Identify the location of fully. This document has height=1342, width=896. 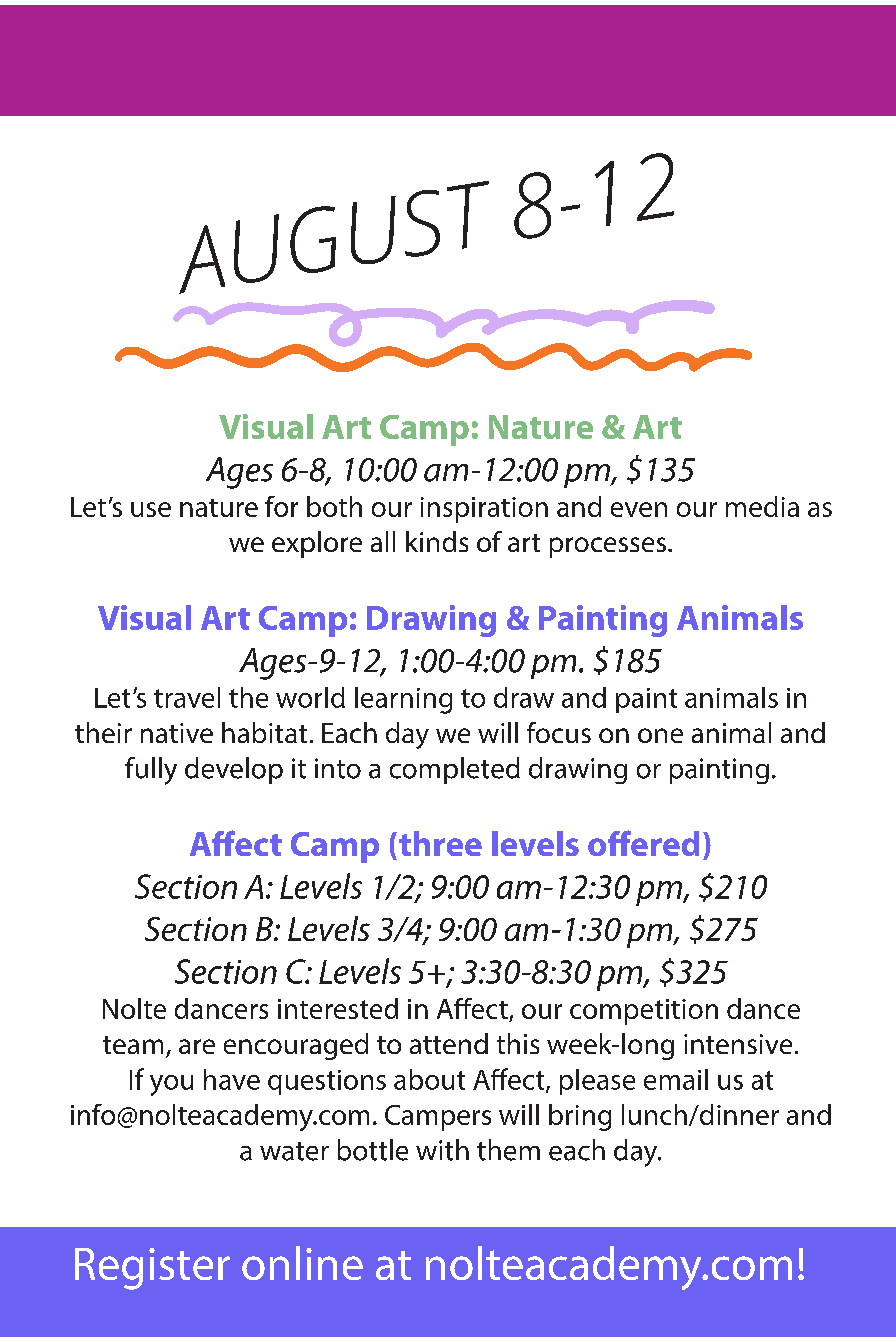
(151, 771).
